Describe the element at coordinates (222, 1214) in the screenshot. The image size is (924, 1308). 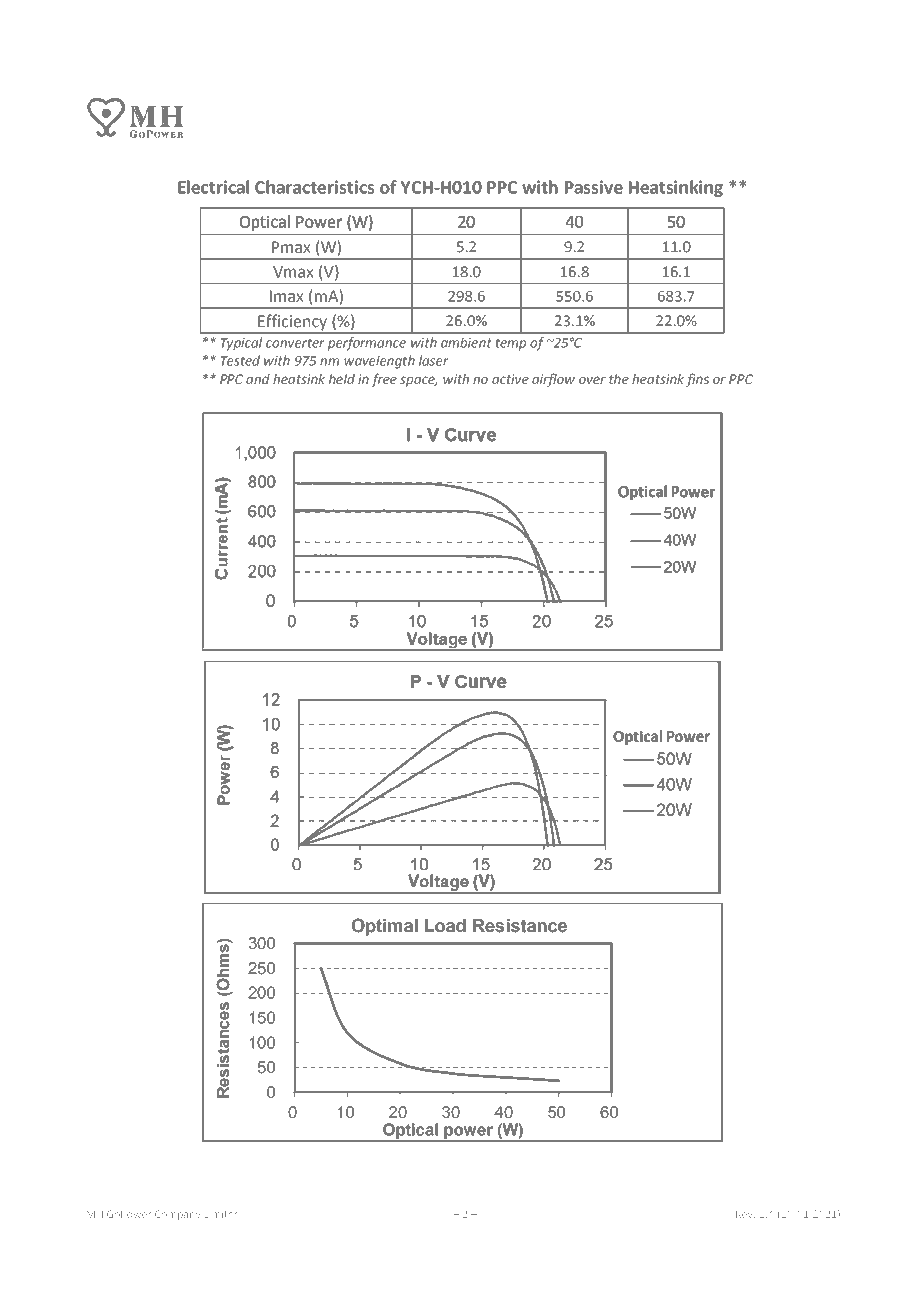
I see `Limited` at that location.
